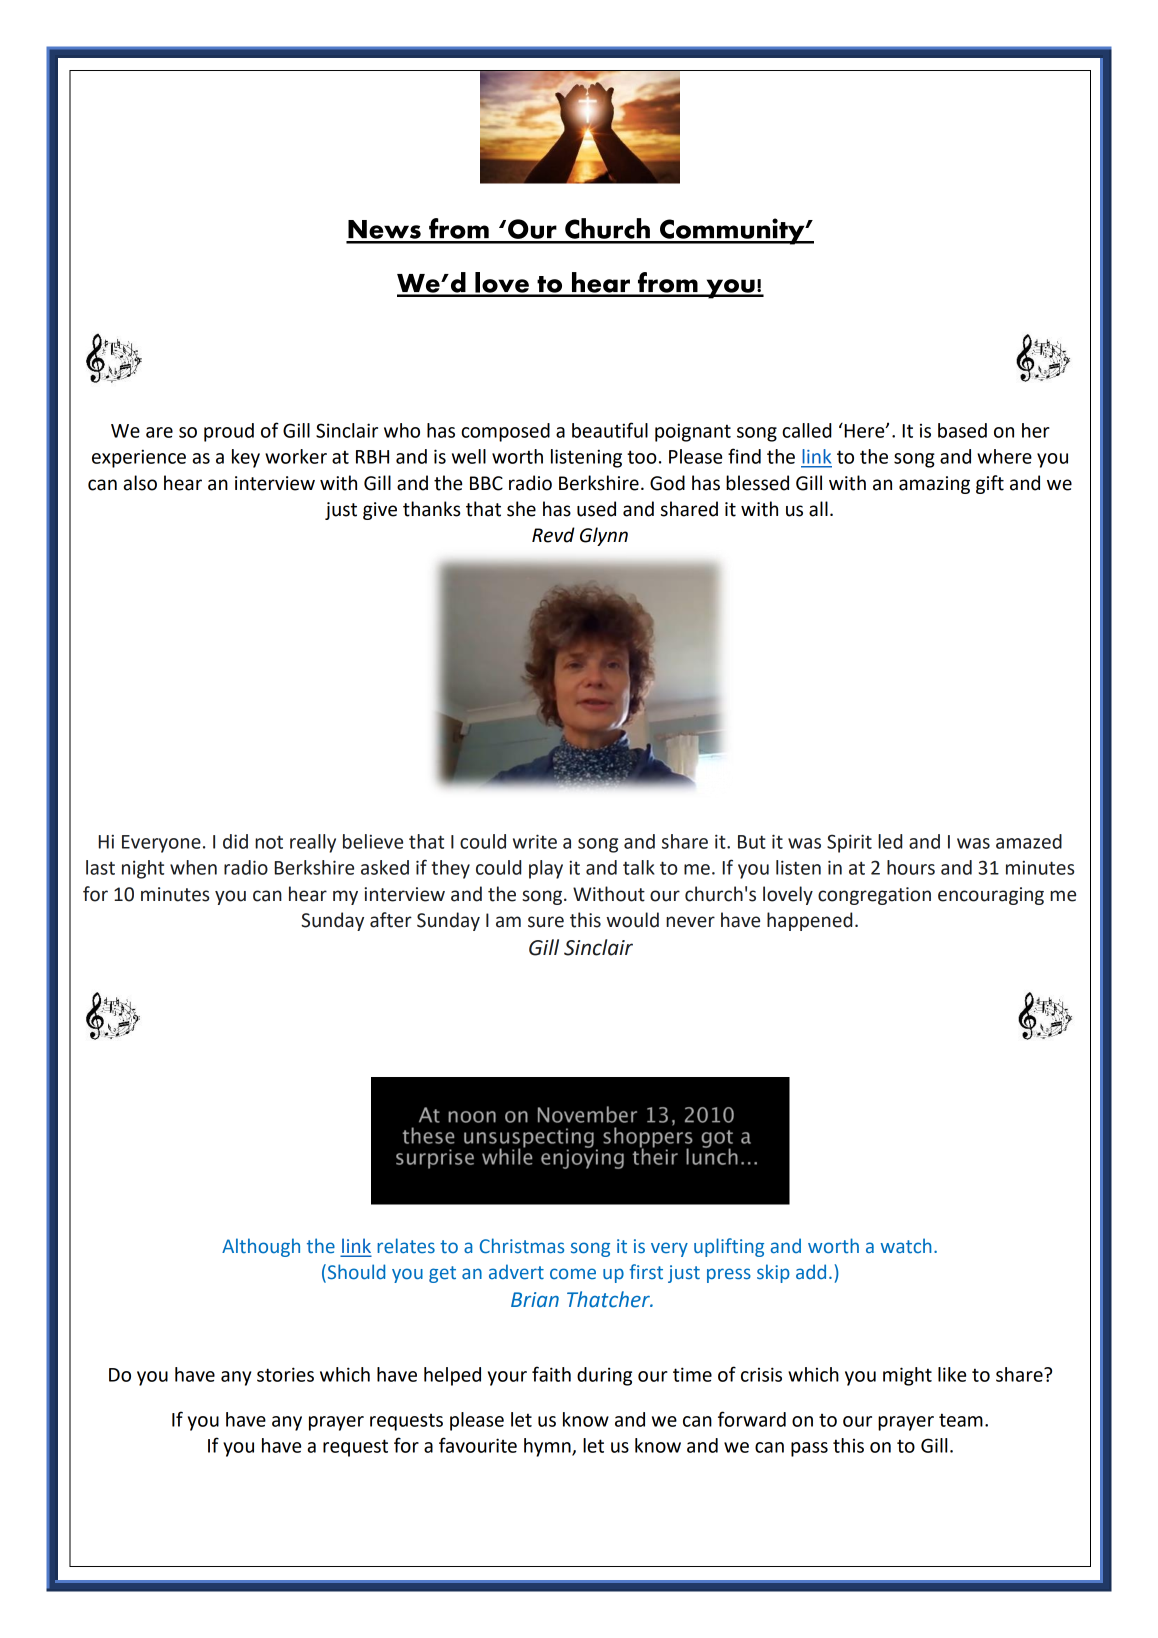  Describe the element at coordinates (546, 922) in the document. I see `sure` at that location.
